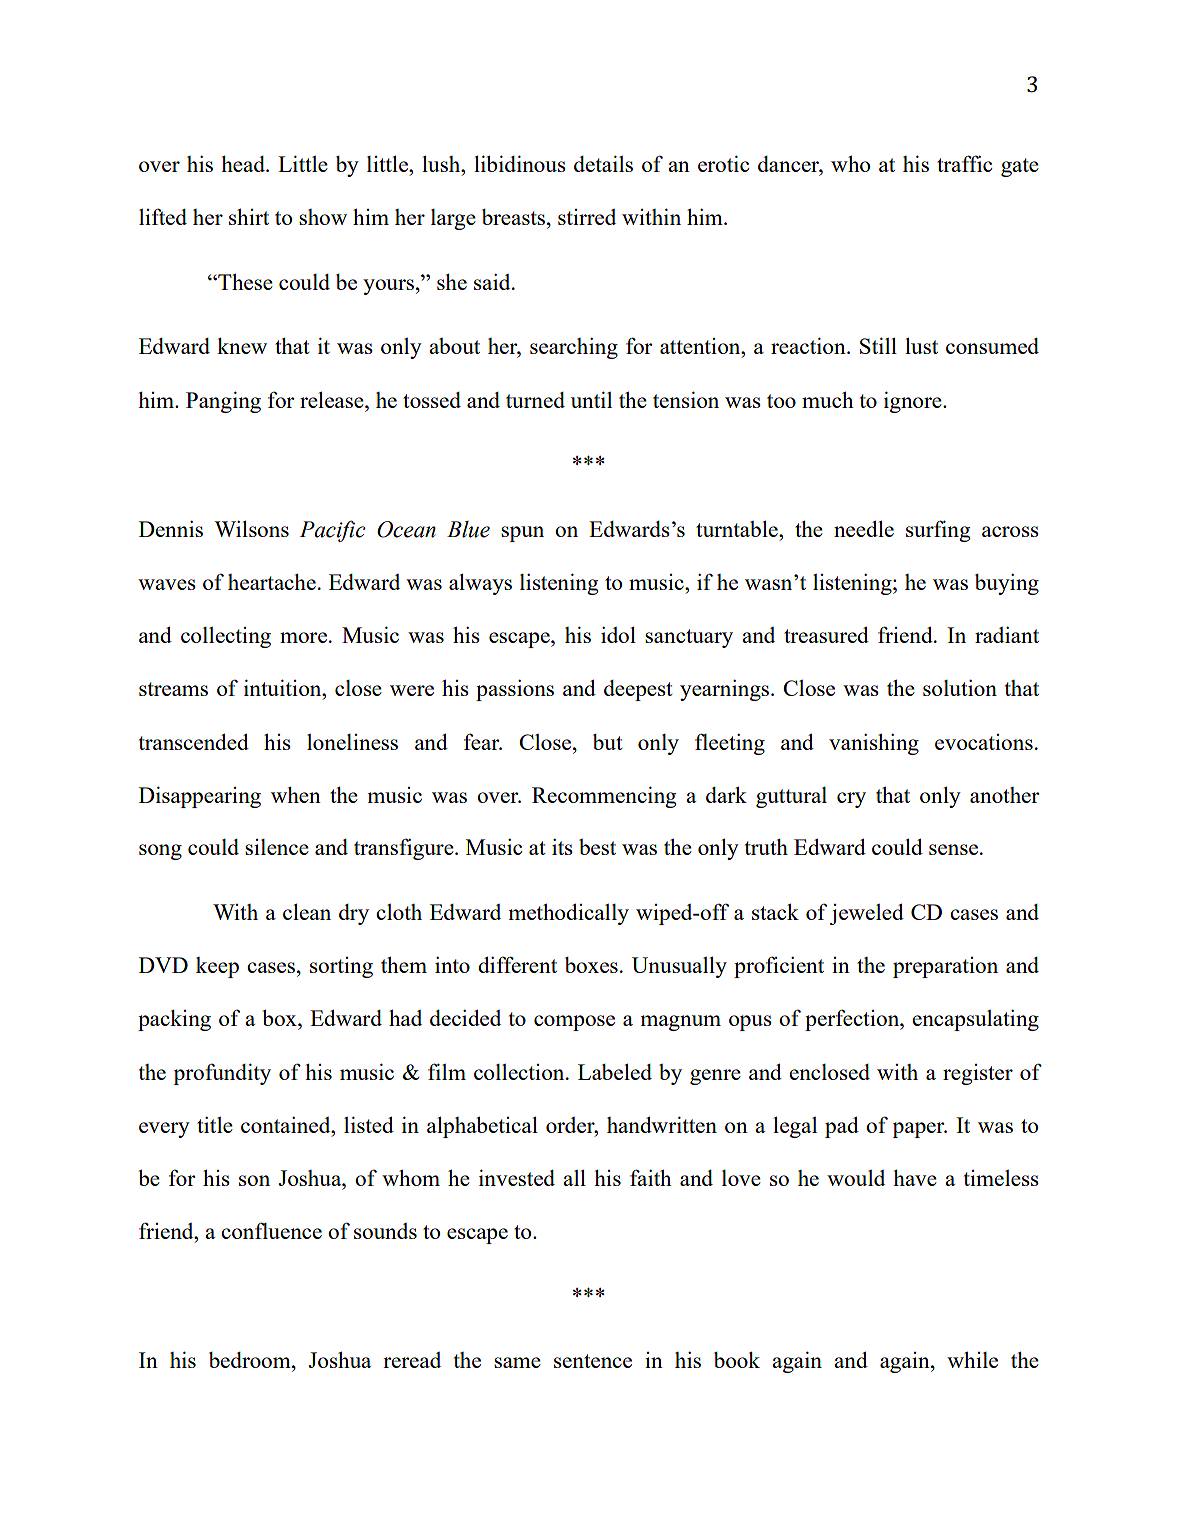  I want to click on surfing, so click(938, 531).
